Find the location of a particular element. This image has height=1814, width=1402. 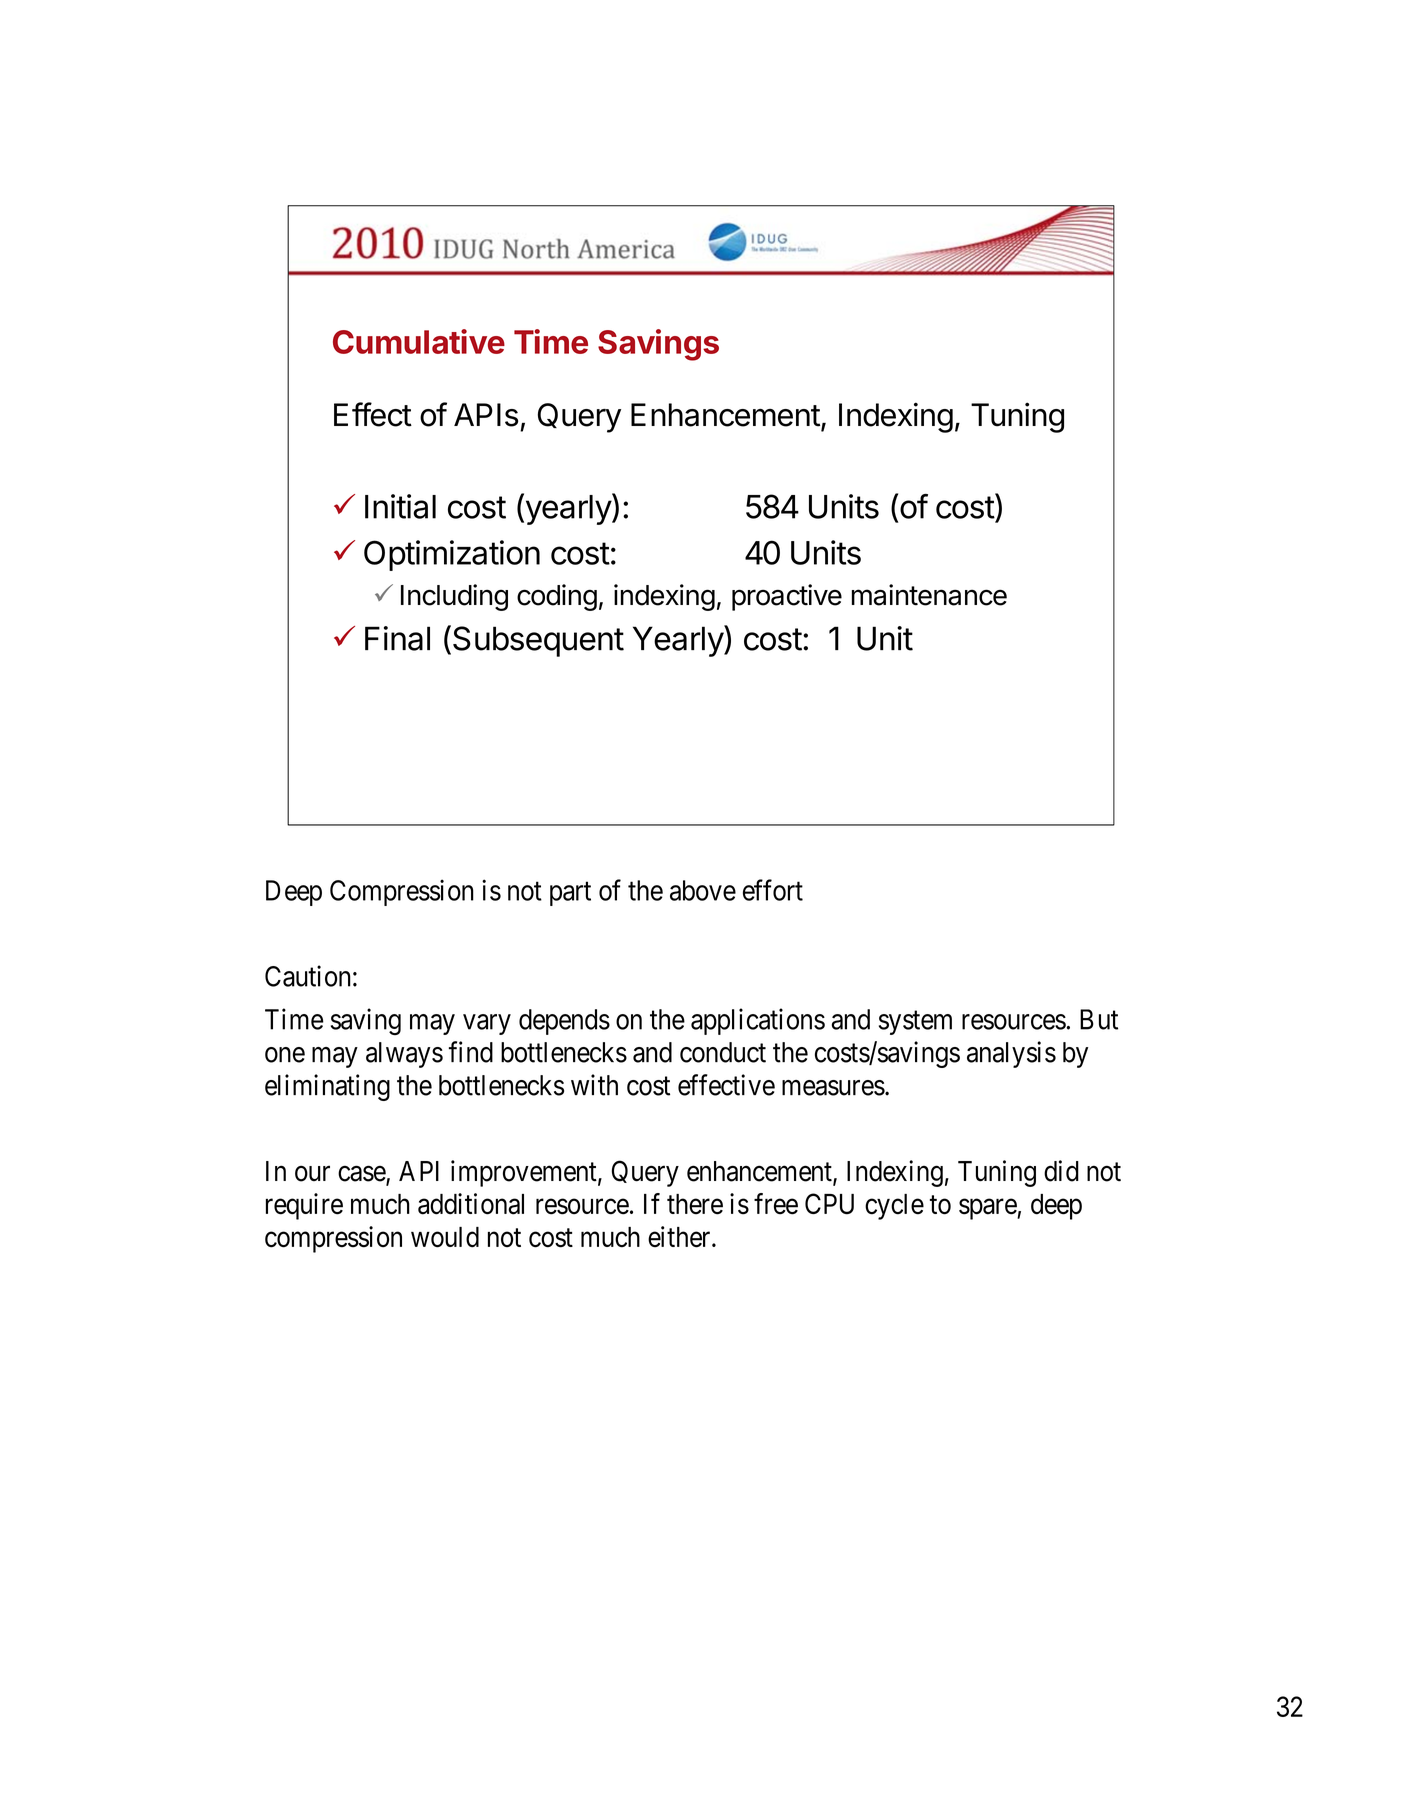

Caution is located at coordinates (308, 976).
